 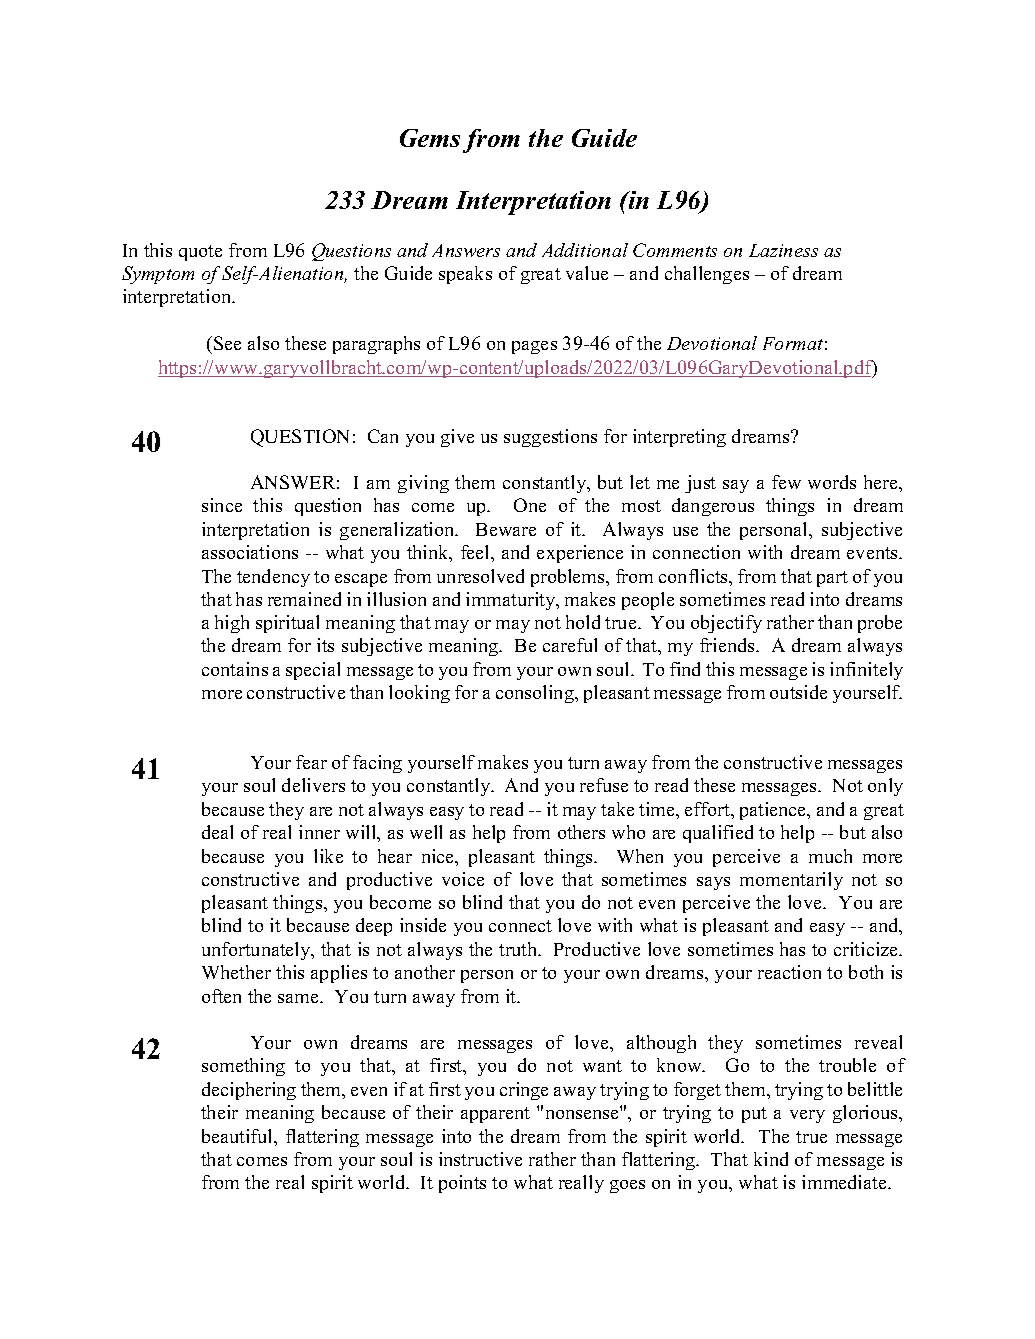 What do you see at coordinates (771, 1159) in the screenshot?
I see `kind` at bounding box center [771, 1159].
